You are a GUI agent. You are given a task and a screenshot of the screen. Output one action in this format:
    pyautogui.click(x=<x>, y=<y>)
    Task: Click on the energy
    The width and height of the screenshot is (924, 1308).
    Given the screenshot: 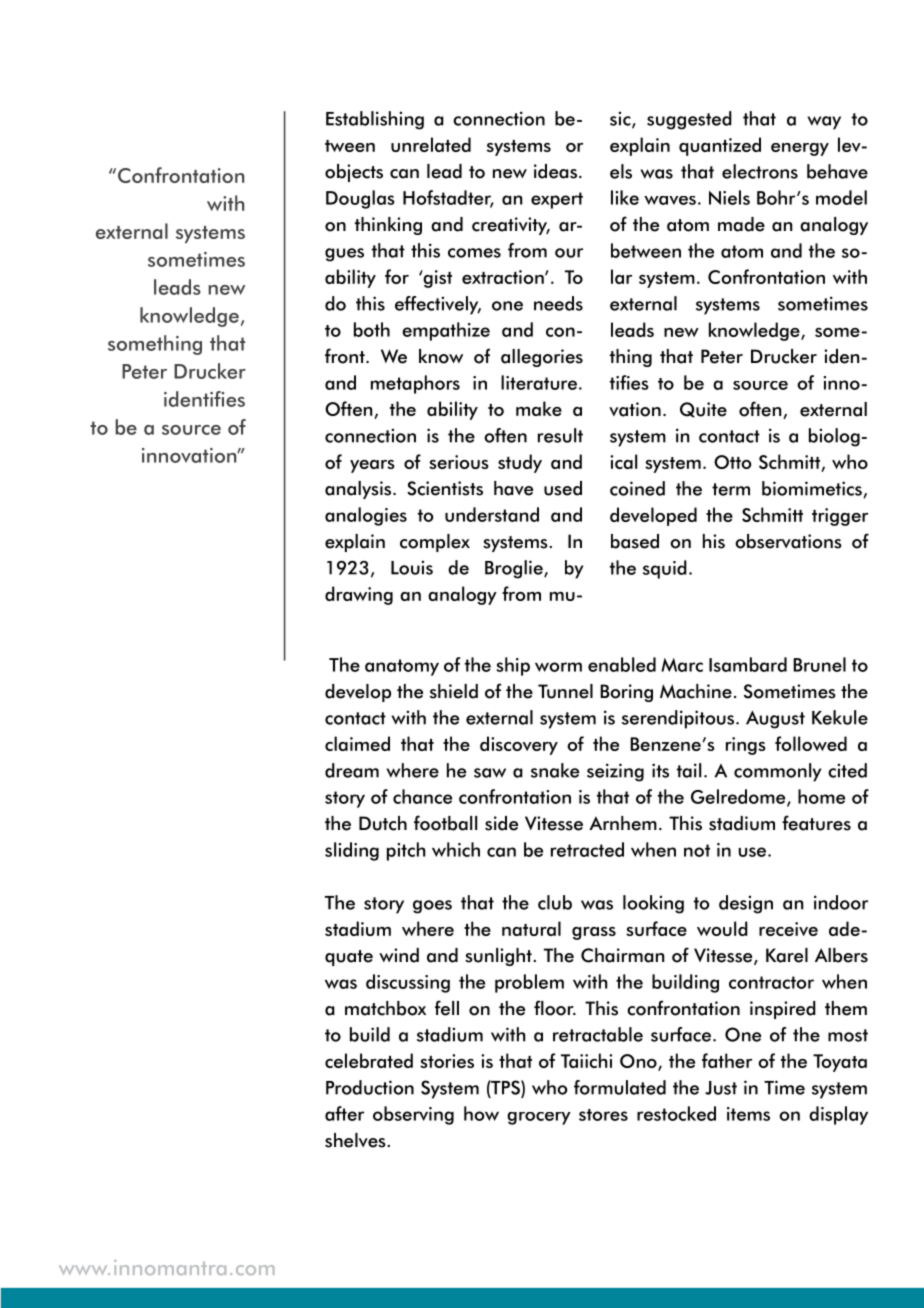 What is the action you would take?
    pyautogui.click(x=800, y=149)
